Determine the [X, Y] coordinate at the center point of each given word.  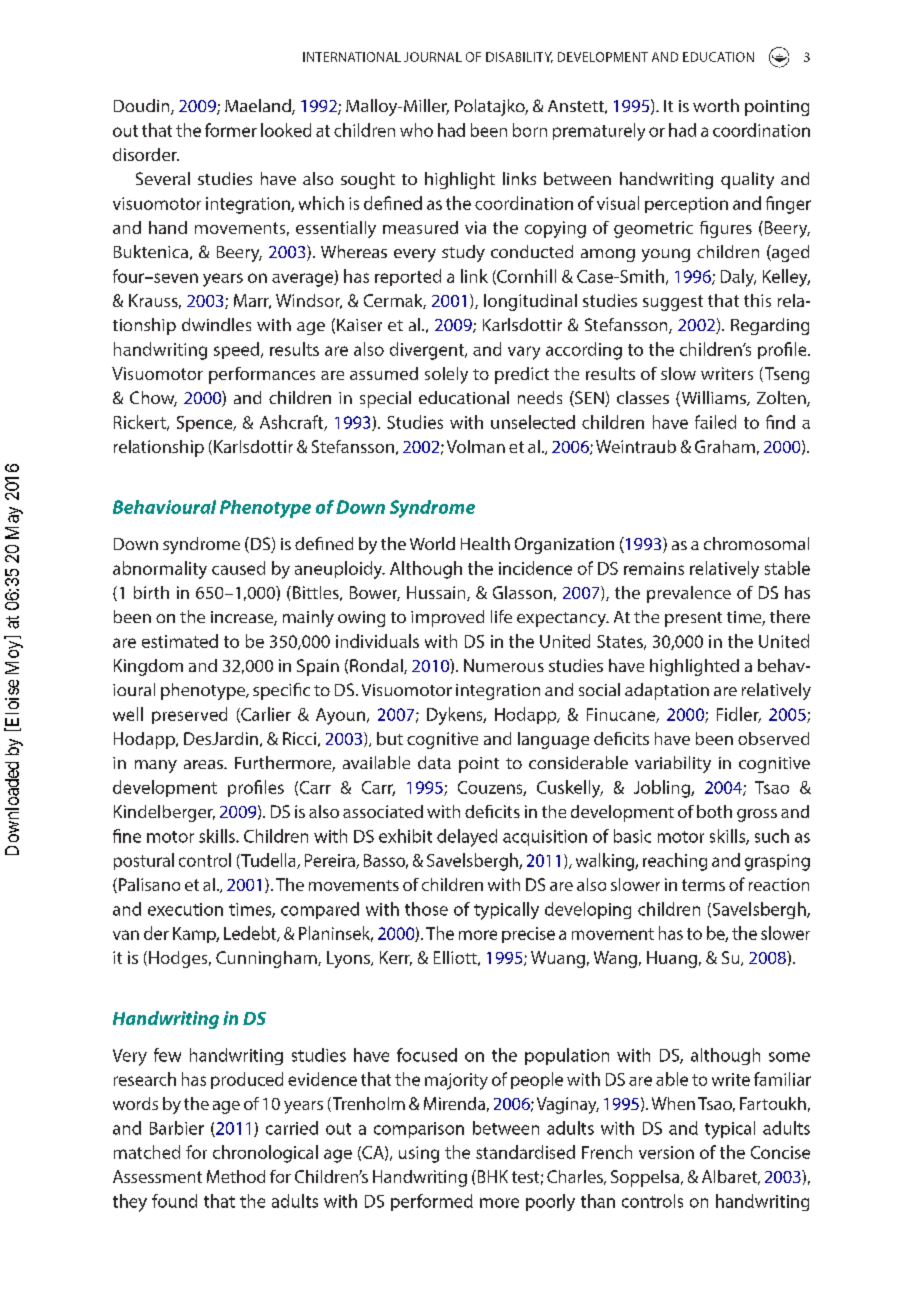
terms [703, 885]
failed [715, 422]
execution [185, 909]
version [666, 1152]
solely [446, 375]
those [426, 909]
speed [238, 350]
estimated [180, 641]
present [693, 619]
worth [716, 105]
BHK [491, 1176]
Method [236, 1176]
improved [447, 618]
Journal [433, 57]
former [231, 130]
